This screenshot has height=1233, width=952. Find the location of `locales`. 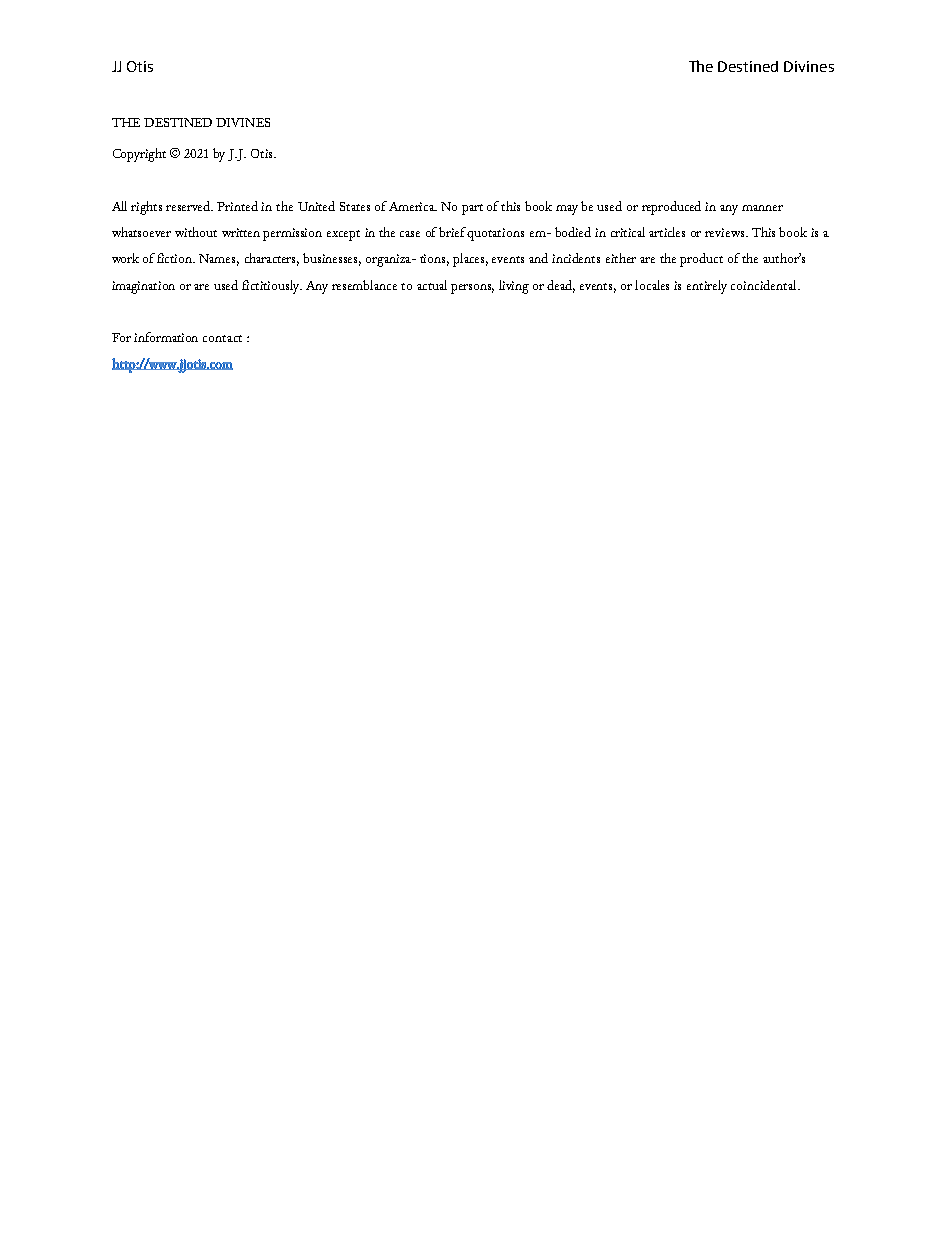

locales is located at coordinates (652, 285).
